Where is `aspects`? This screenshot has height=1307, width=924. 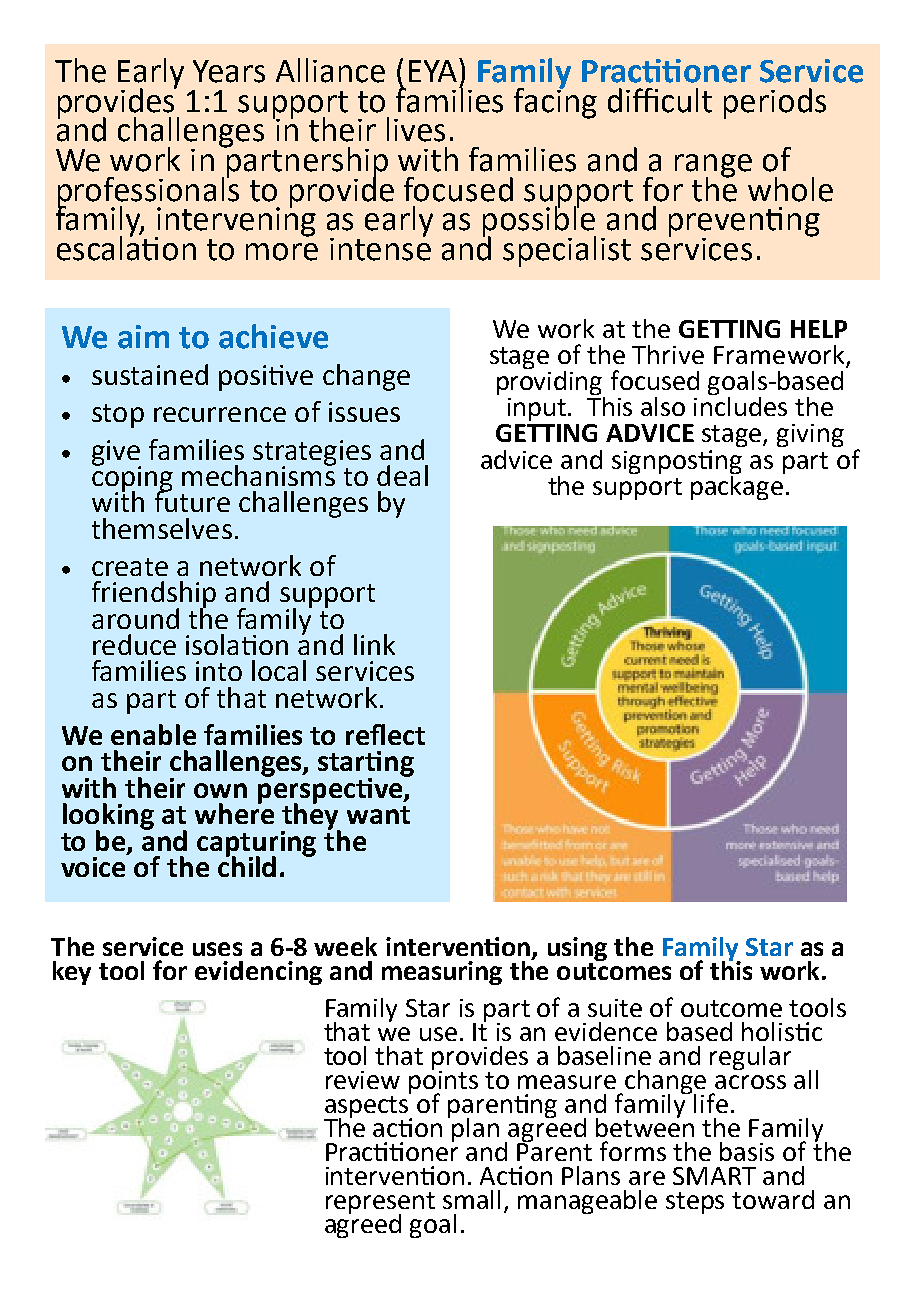
aspects is located at coordinates (368, 1106).
